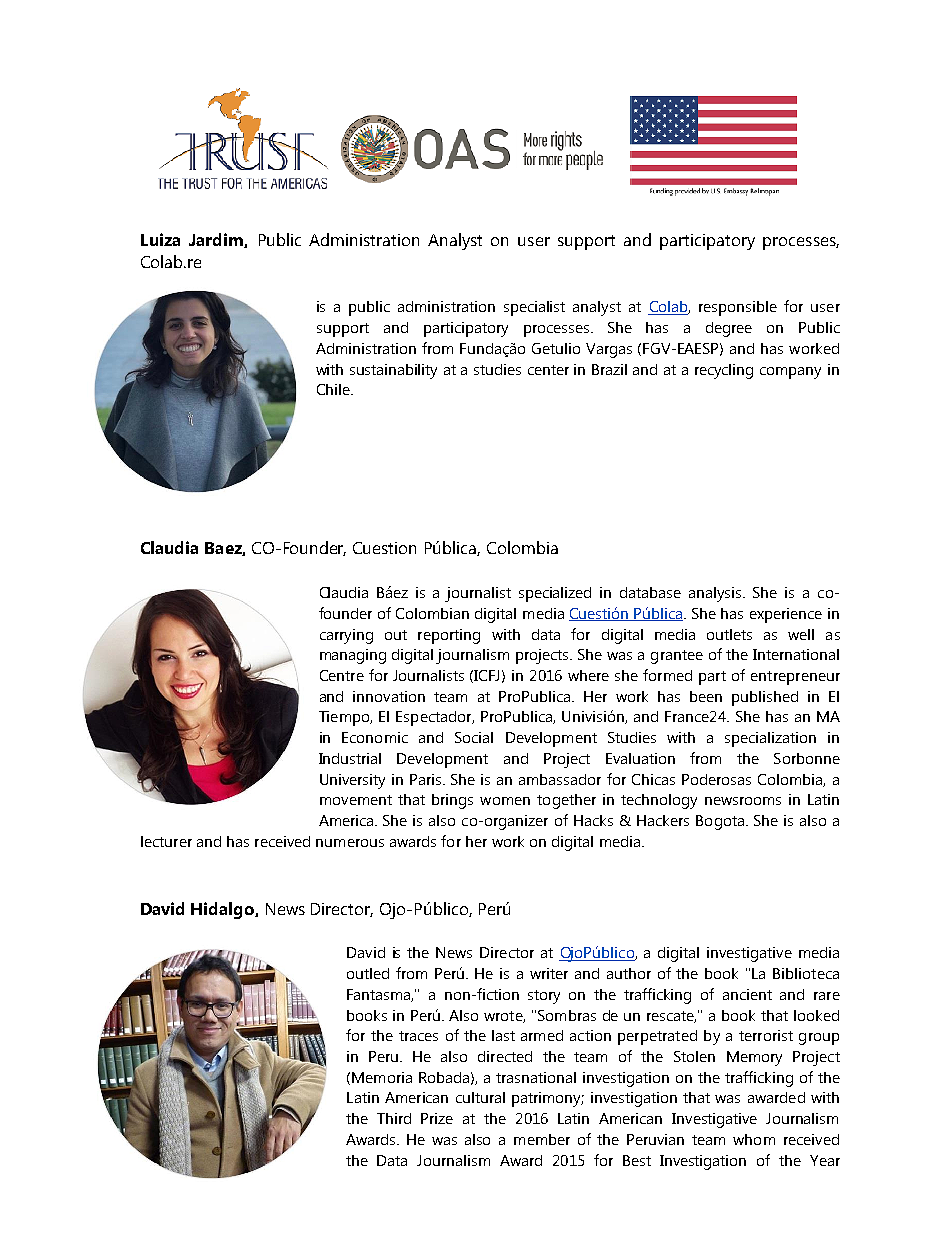  I want to click on ancient, so click(747, 994).
